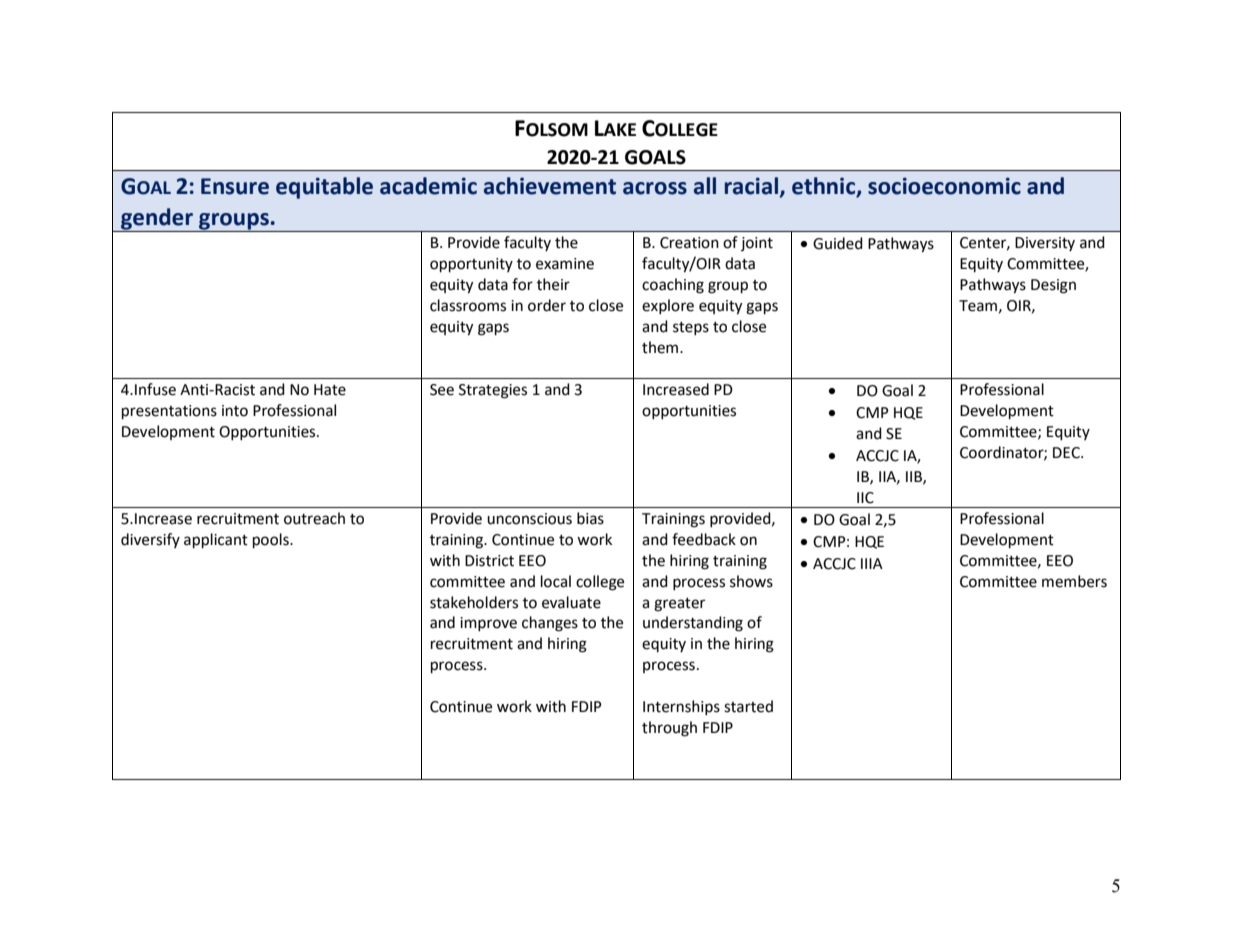 This page has height=952, width=1233. Describe the element at coordinates (235, 411) in the page. I see `into` at that location.
